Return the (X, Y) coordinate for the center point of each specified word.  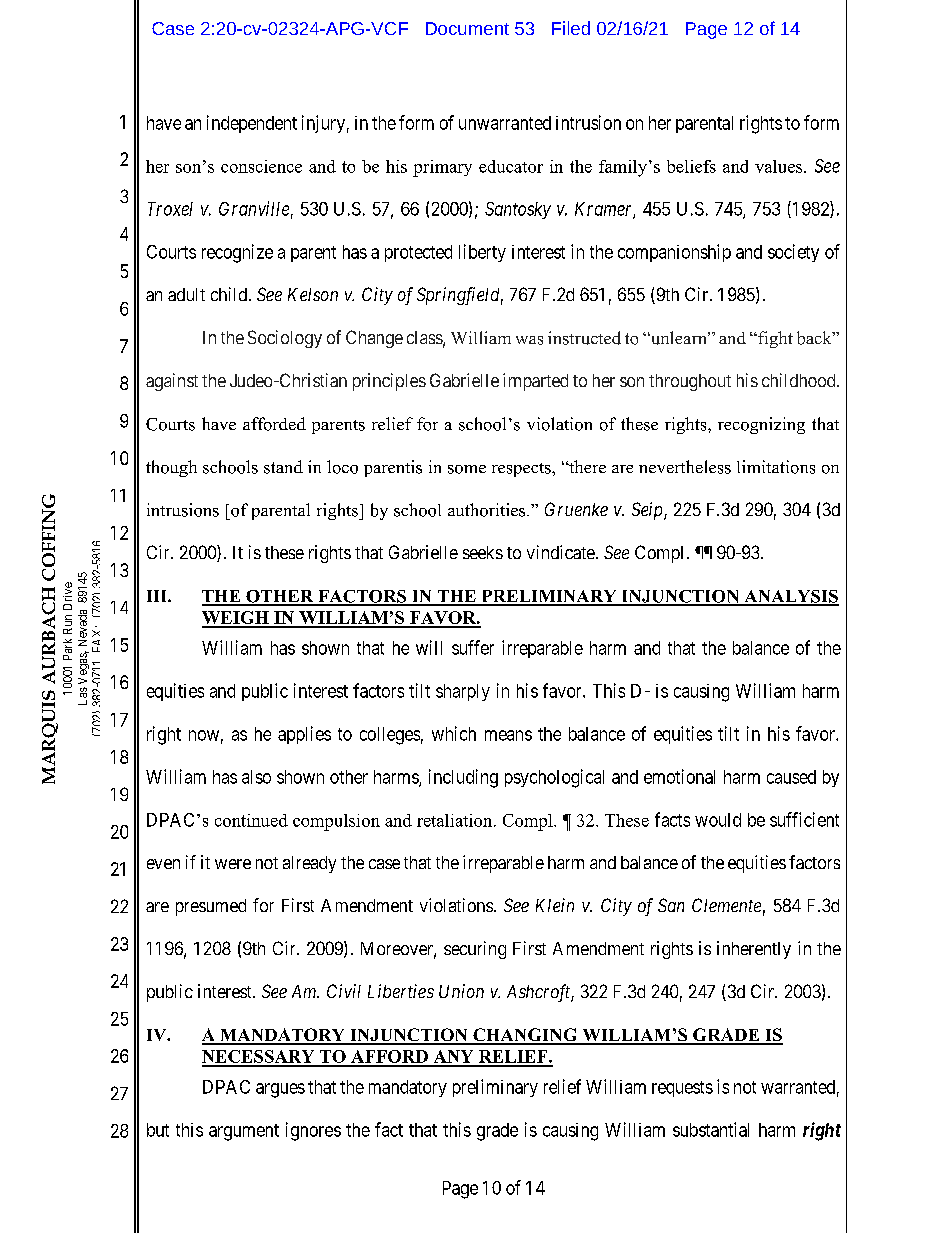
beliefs (691, 166)
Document (467, 28)
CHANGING (525, 1036)
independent (252, 124)
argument (244, 1132)
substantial (711, 1129)
